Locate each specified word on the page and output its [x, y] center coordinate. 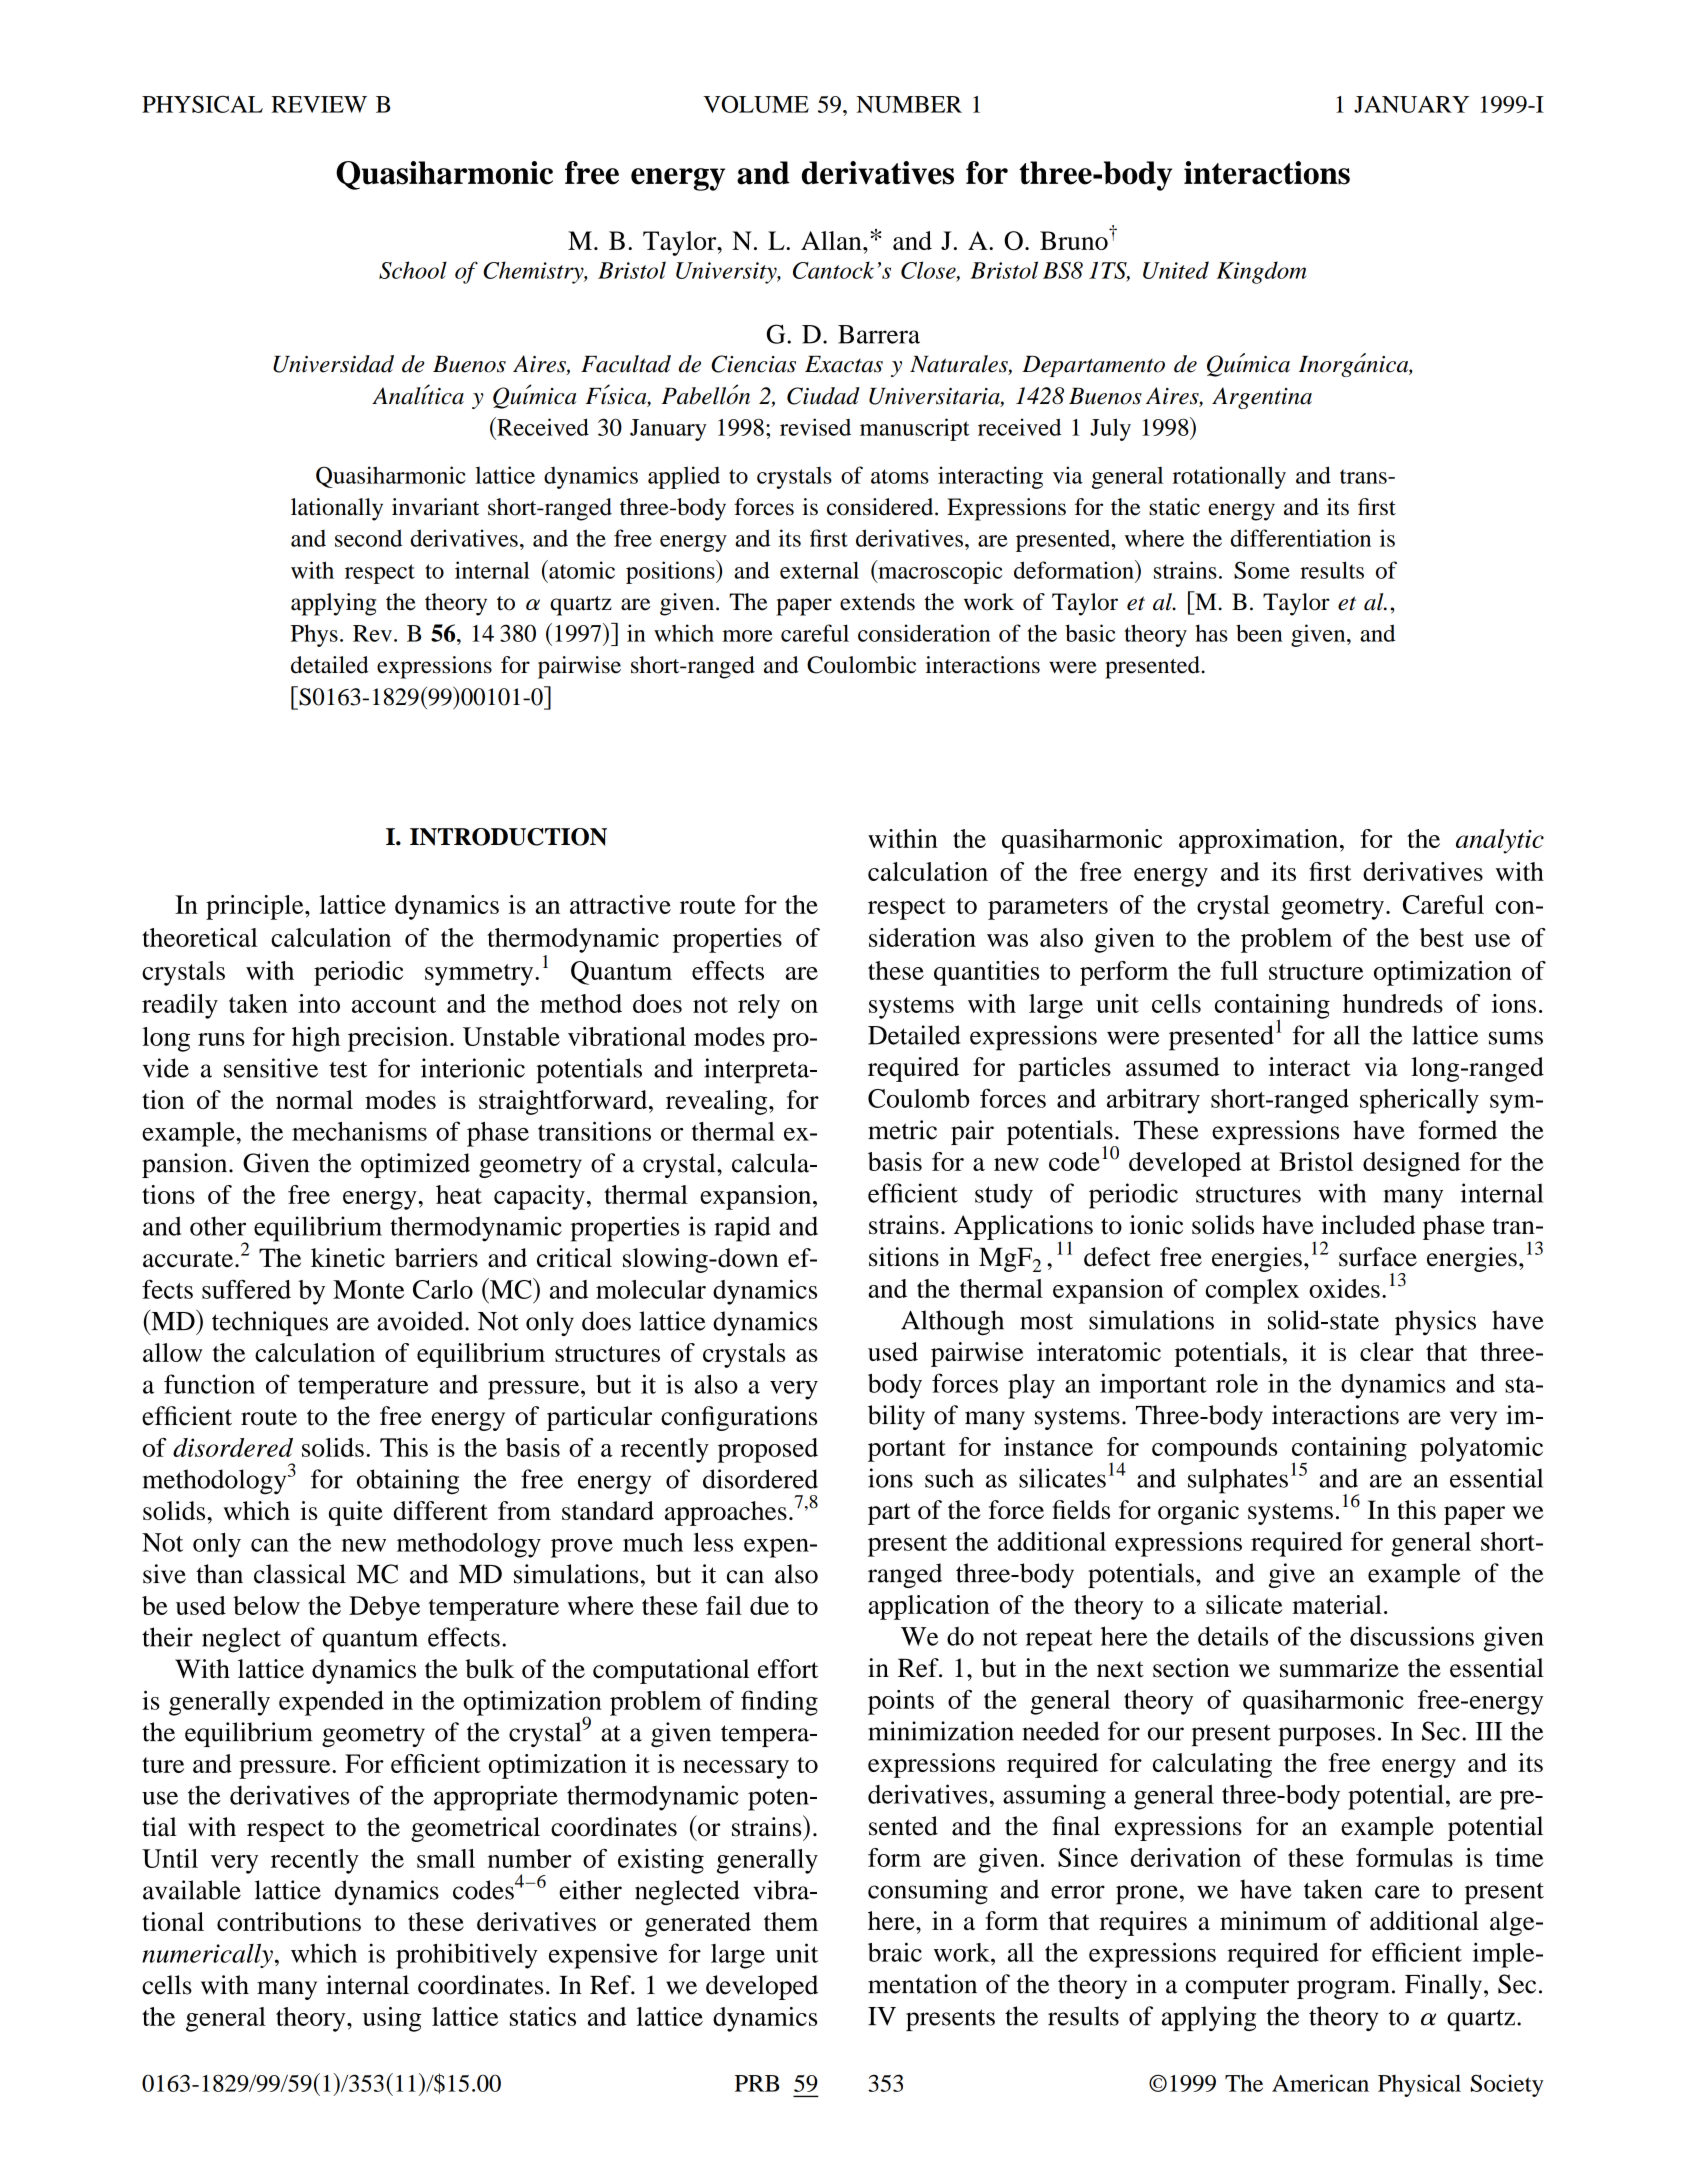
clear [1387, 1351]
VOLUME [756, 104]
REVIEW [319, 104]
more [747, 636]
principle [256, 907]
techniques [270, 1323]
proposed [768, 1450]
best [1442, 937]
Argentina [1262, 398]
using [392, 2019]
